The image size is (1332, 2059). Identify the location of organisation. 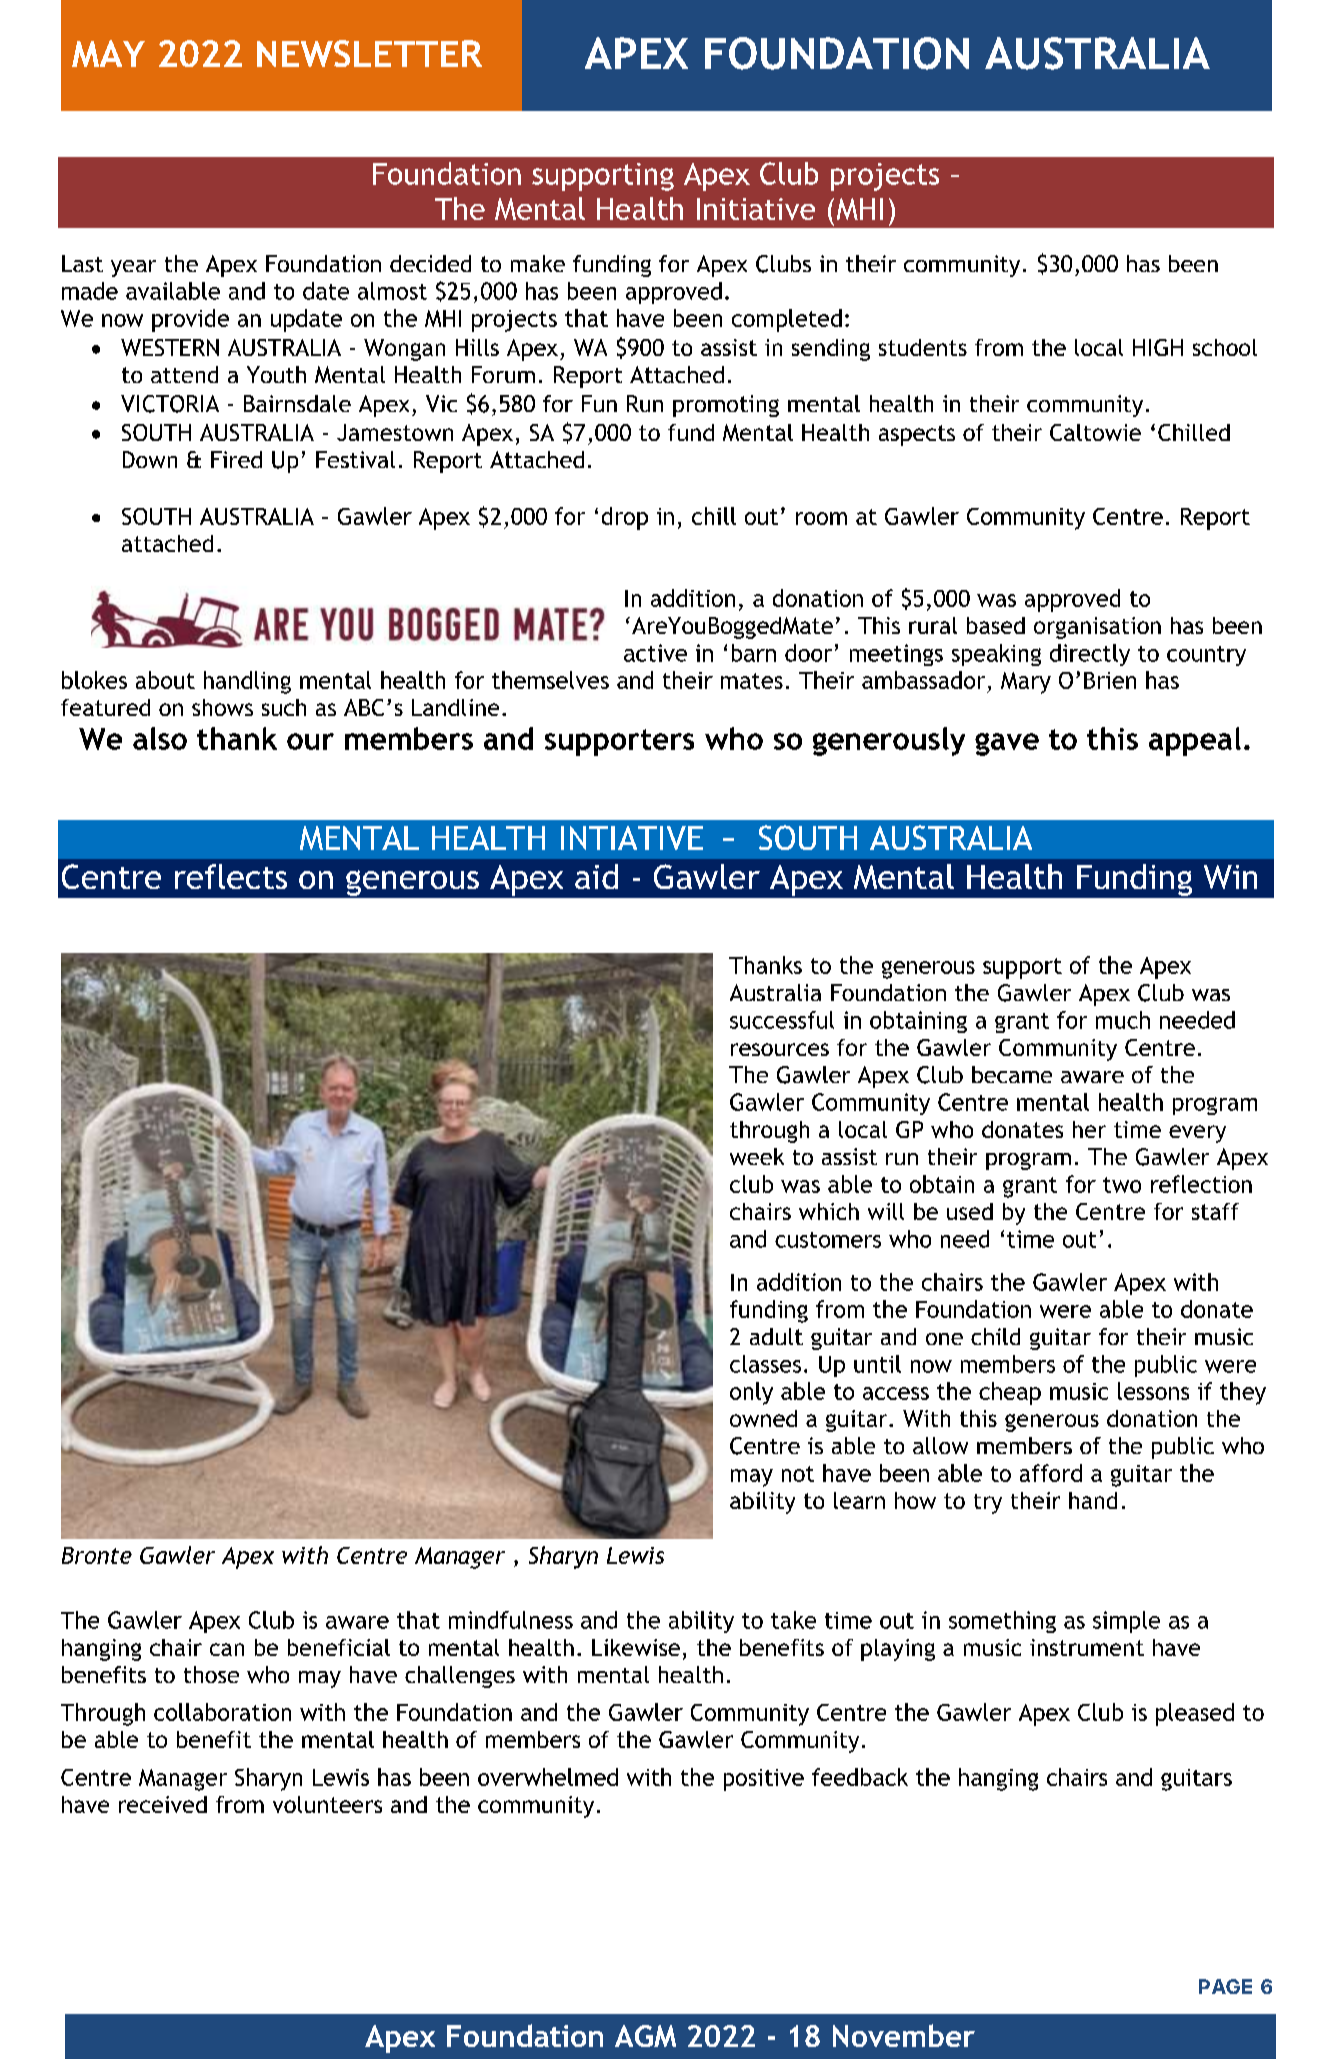
(1097, 628).
